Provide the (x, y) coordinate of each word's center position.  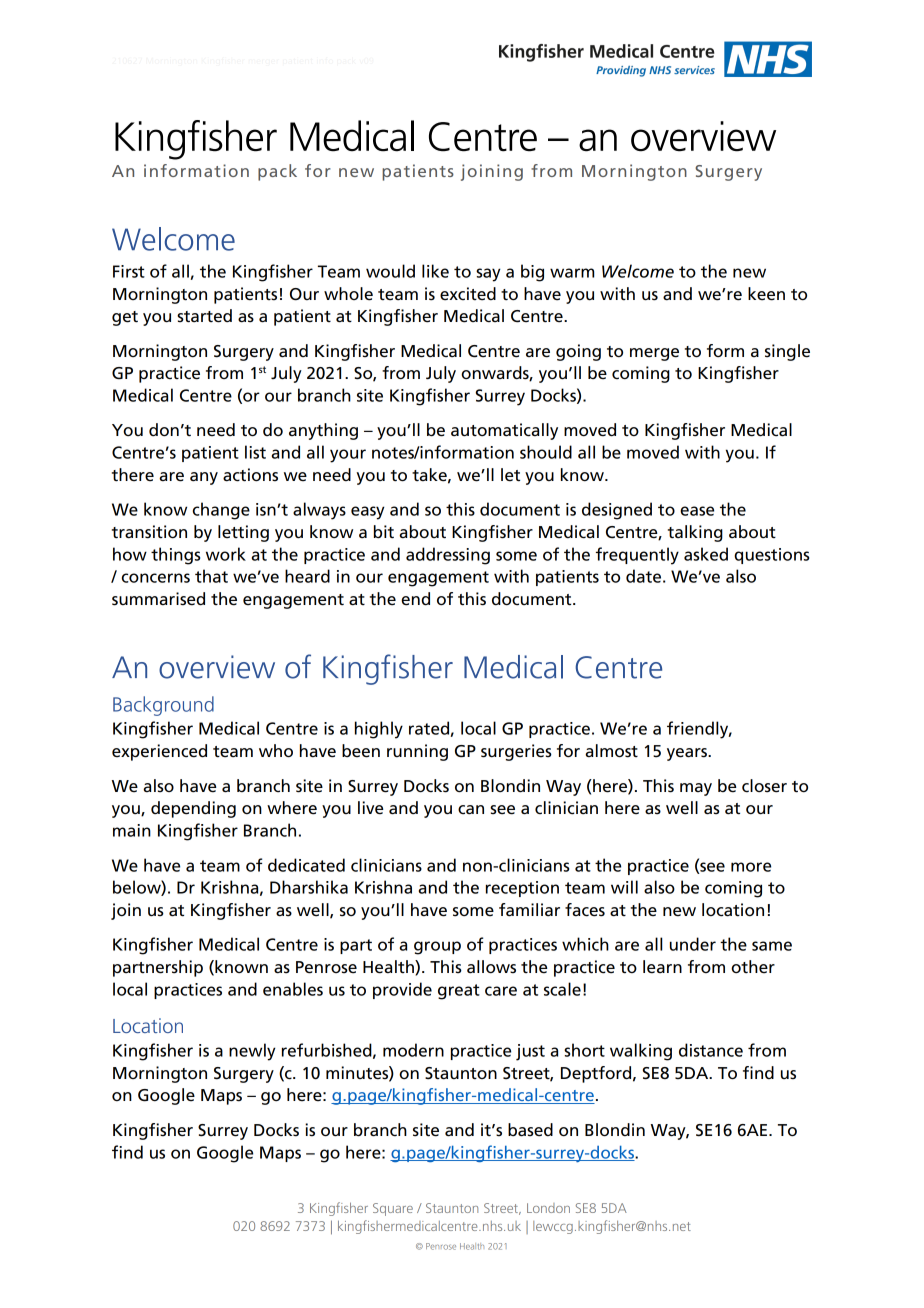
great (459, 992)
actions (250, 475)
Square (393, 1209)
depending (193, 809)
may (696, 789)
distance (711, 1050)
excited (468, 294)
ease (697, 511)
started (204, 316)
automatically (504, 431)
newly (252, 1052)
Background (163, 706)
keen (766, 294)
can (471, 810)
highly (379, 730)
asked (706, 554)
